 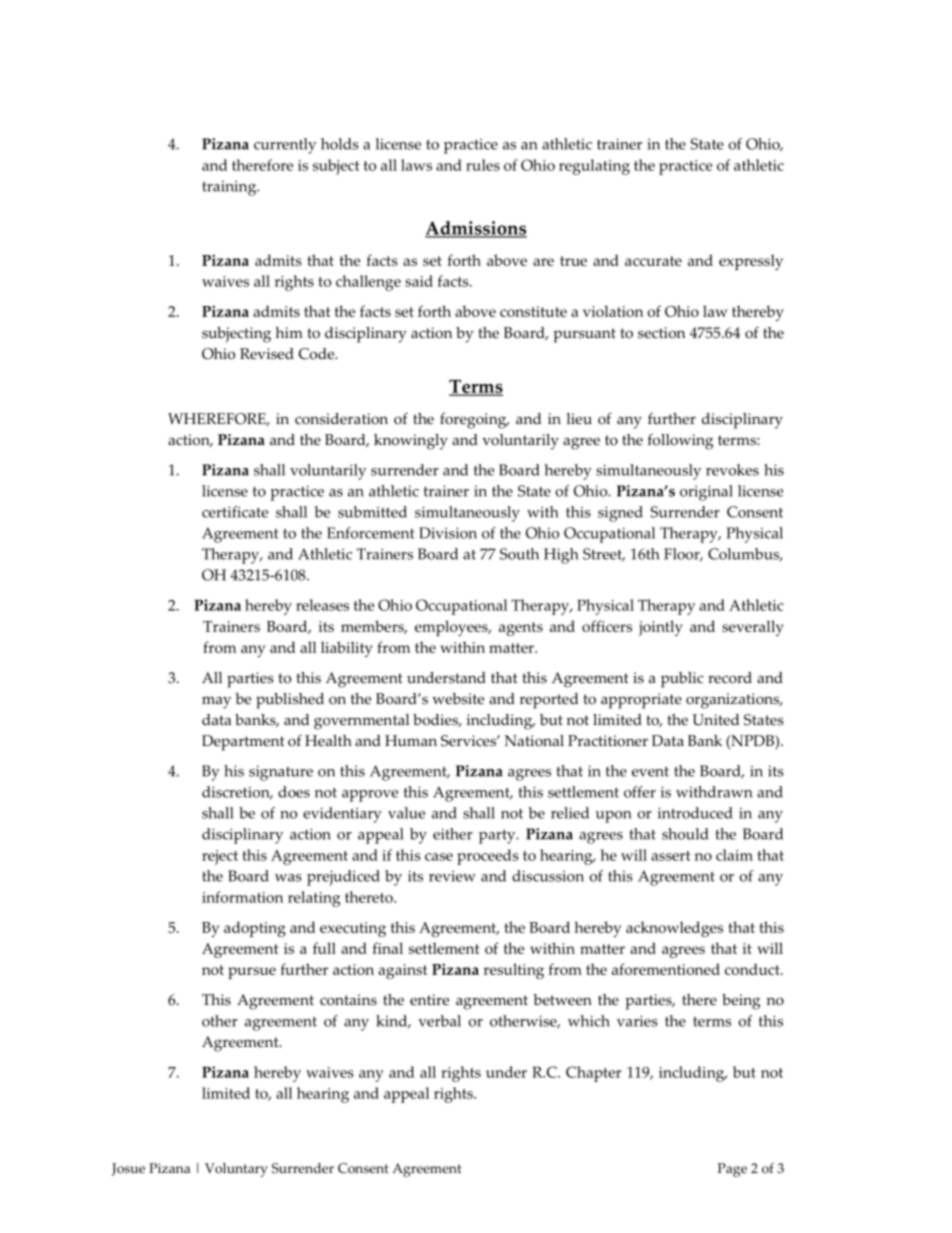 What do you see at coordinates (706, 493) in the image?
I see `original` at bounding box center [706, 493].
